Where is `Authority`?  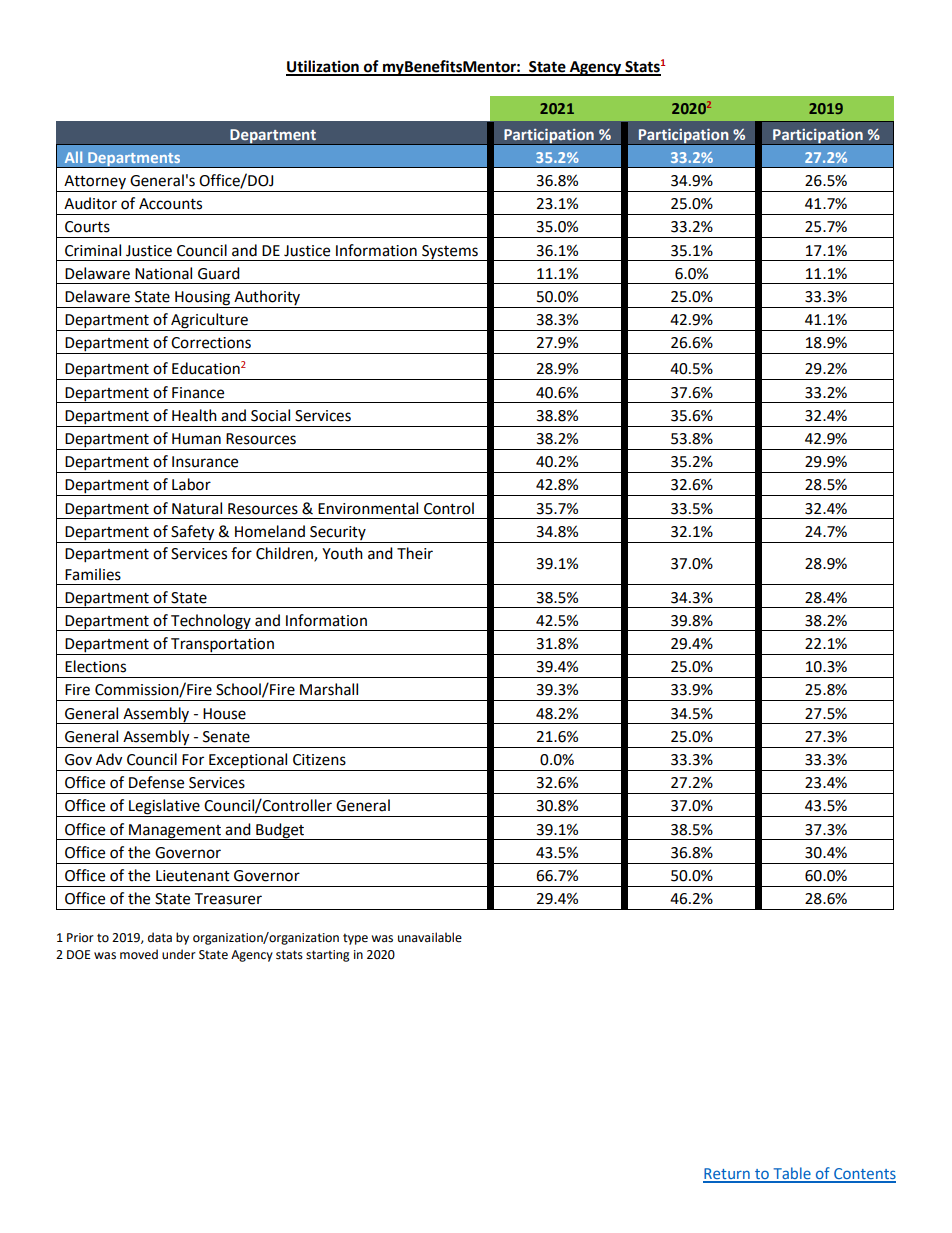 Authority is located at coordinates (267, 299).
